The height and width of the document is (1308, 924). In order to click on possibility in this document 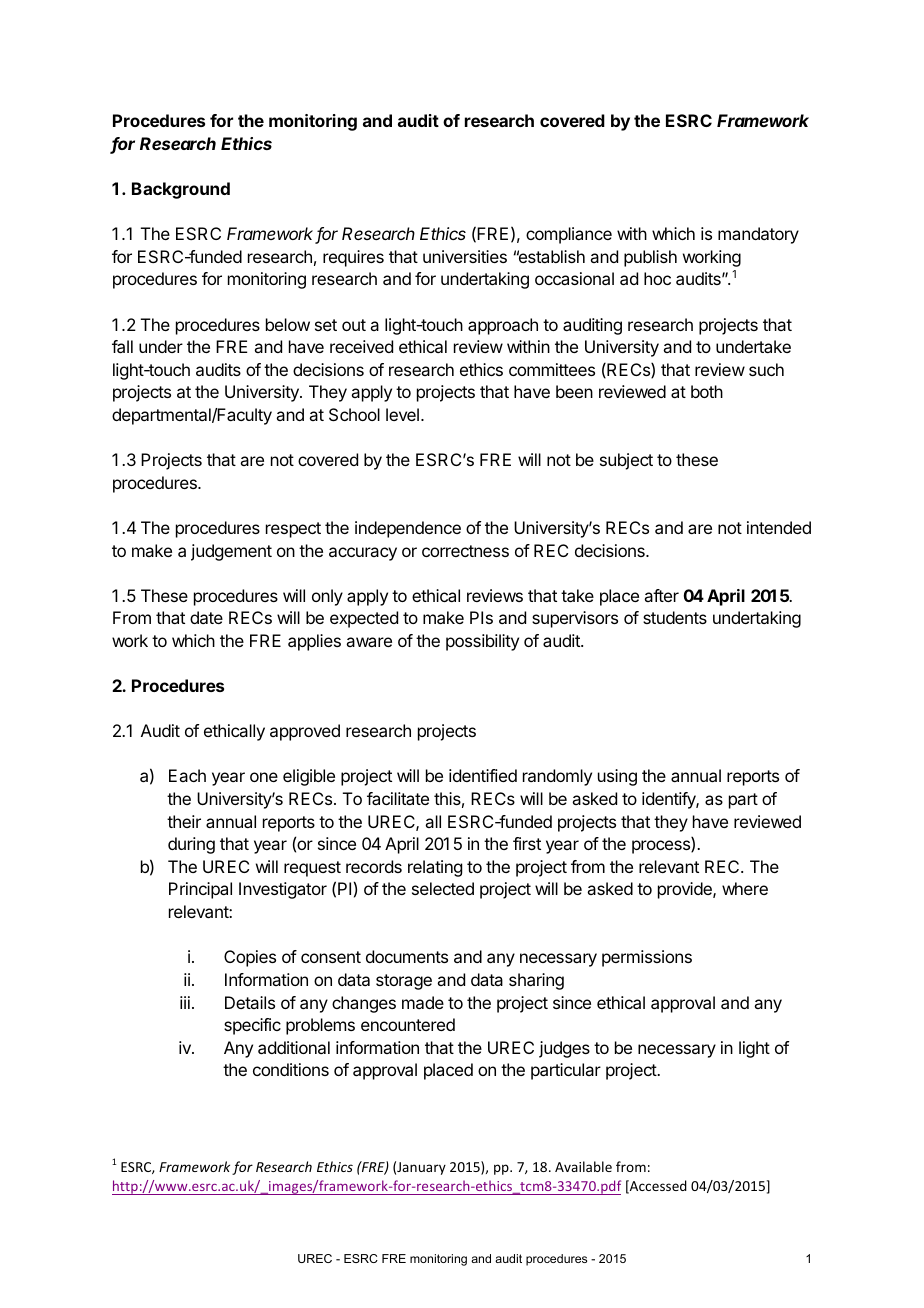, I will do `click(482, 642)`.
